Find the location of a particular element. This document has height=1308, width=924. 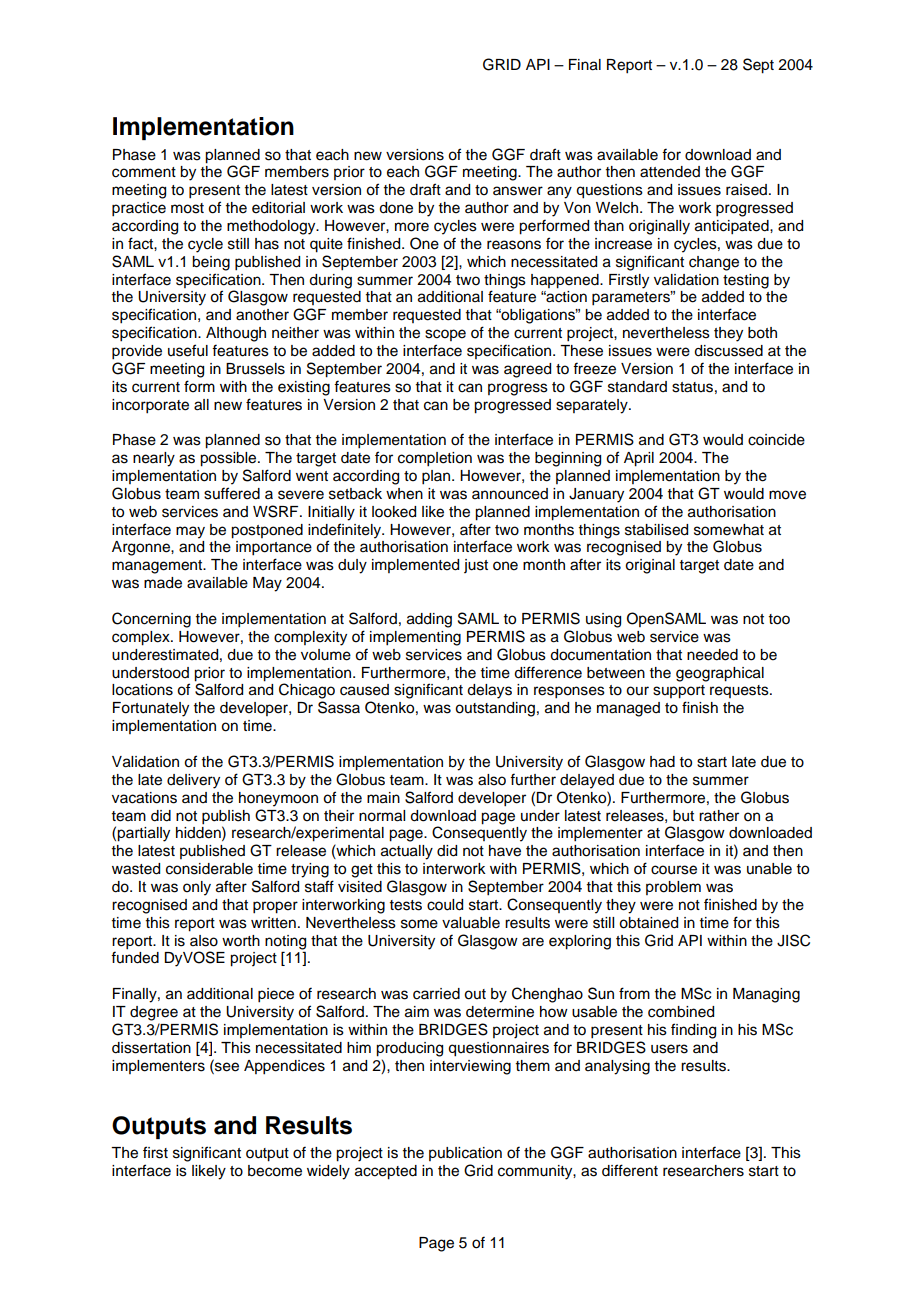

become is located at coordinates (275, 1171).
